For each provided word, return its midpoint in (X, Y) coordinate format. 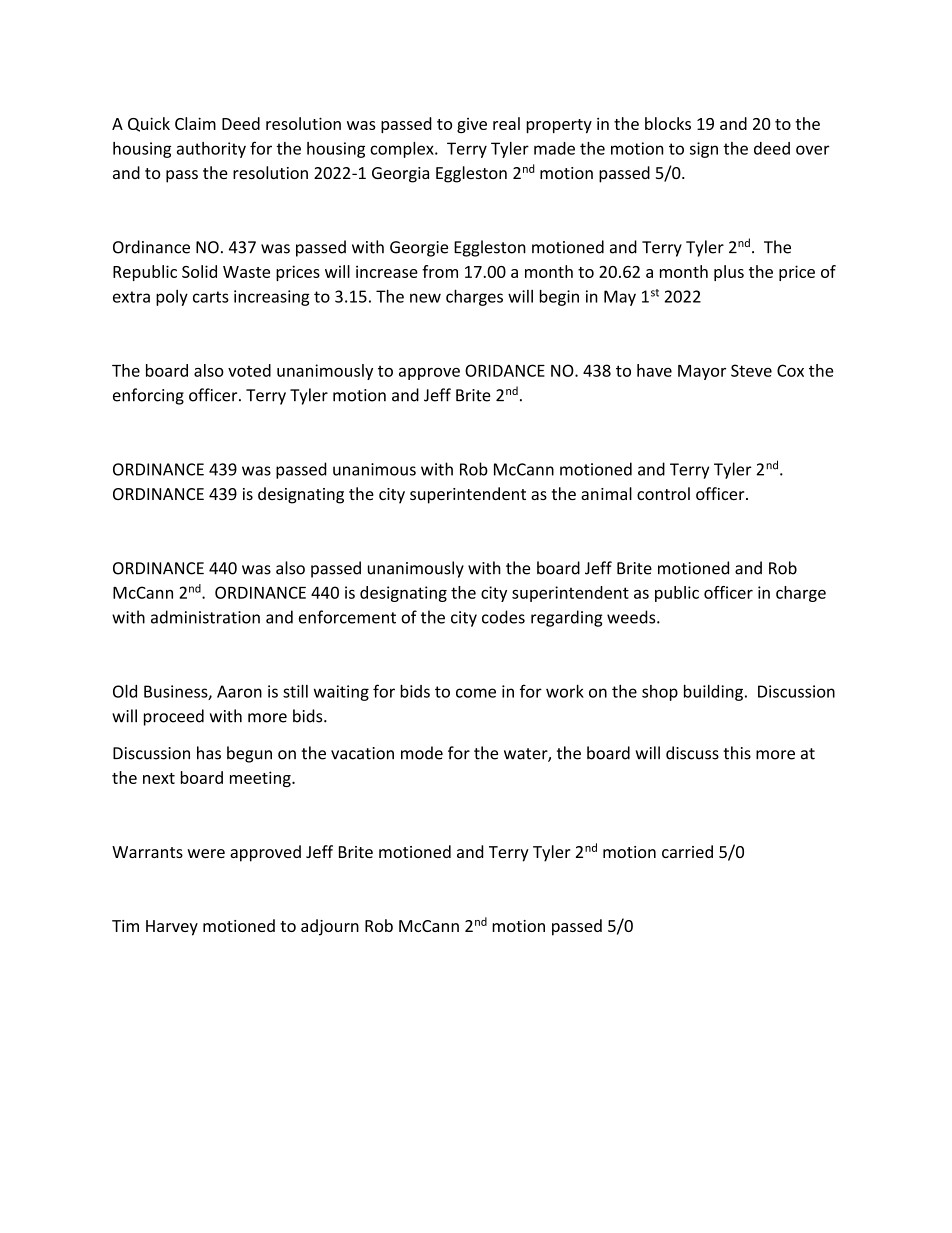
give (472, 126)
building (713, 692)
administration (205, 617)
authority (211, 150)
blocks (668, 123)
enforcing (148, 396)
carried (687, 851)
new (425, 298)
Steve (751, 370)
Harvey (172, 928)
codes (503, 617)
